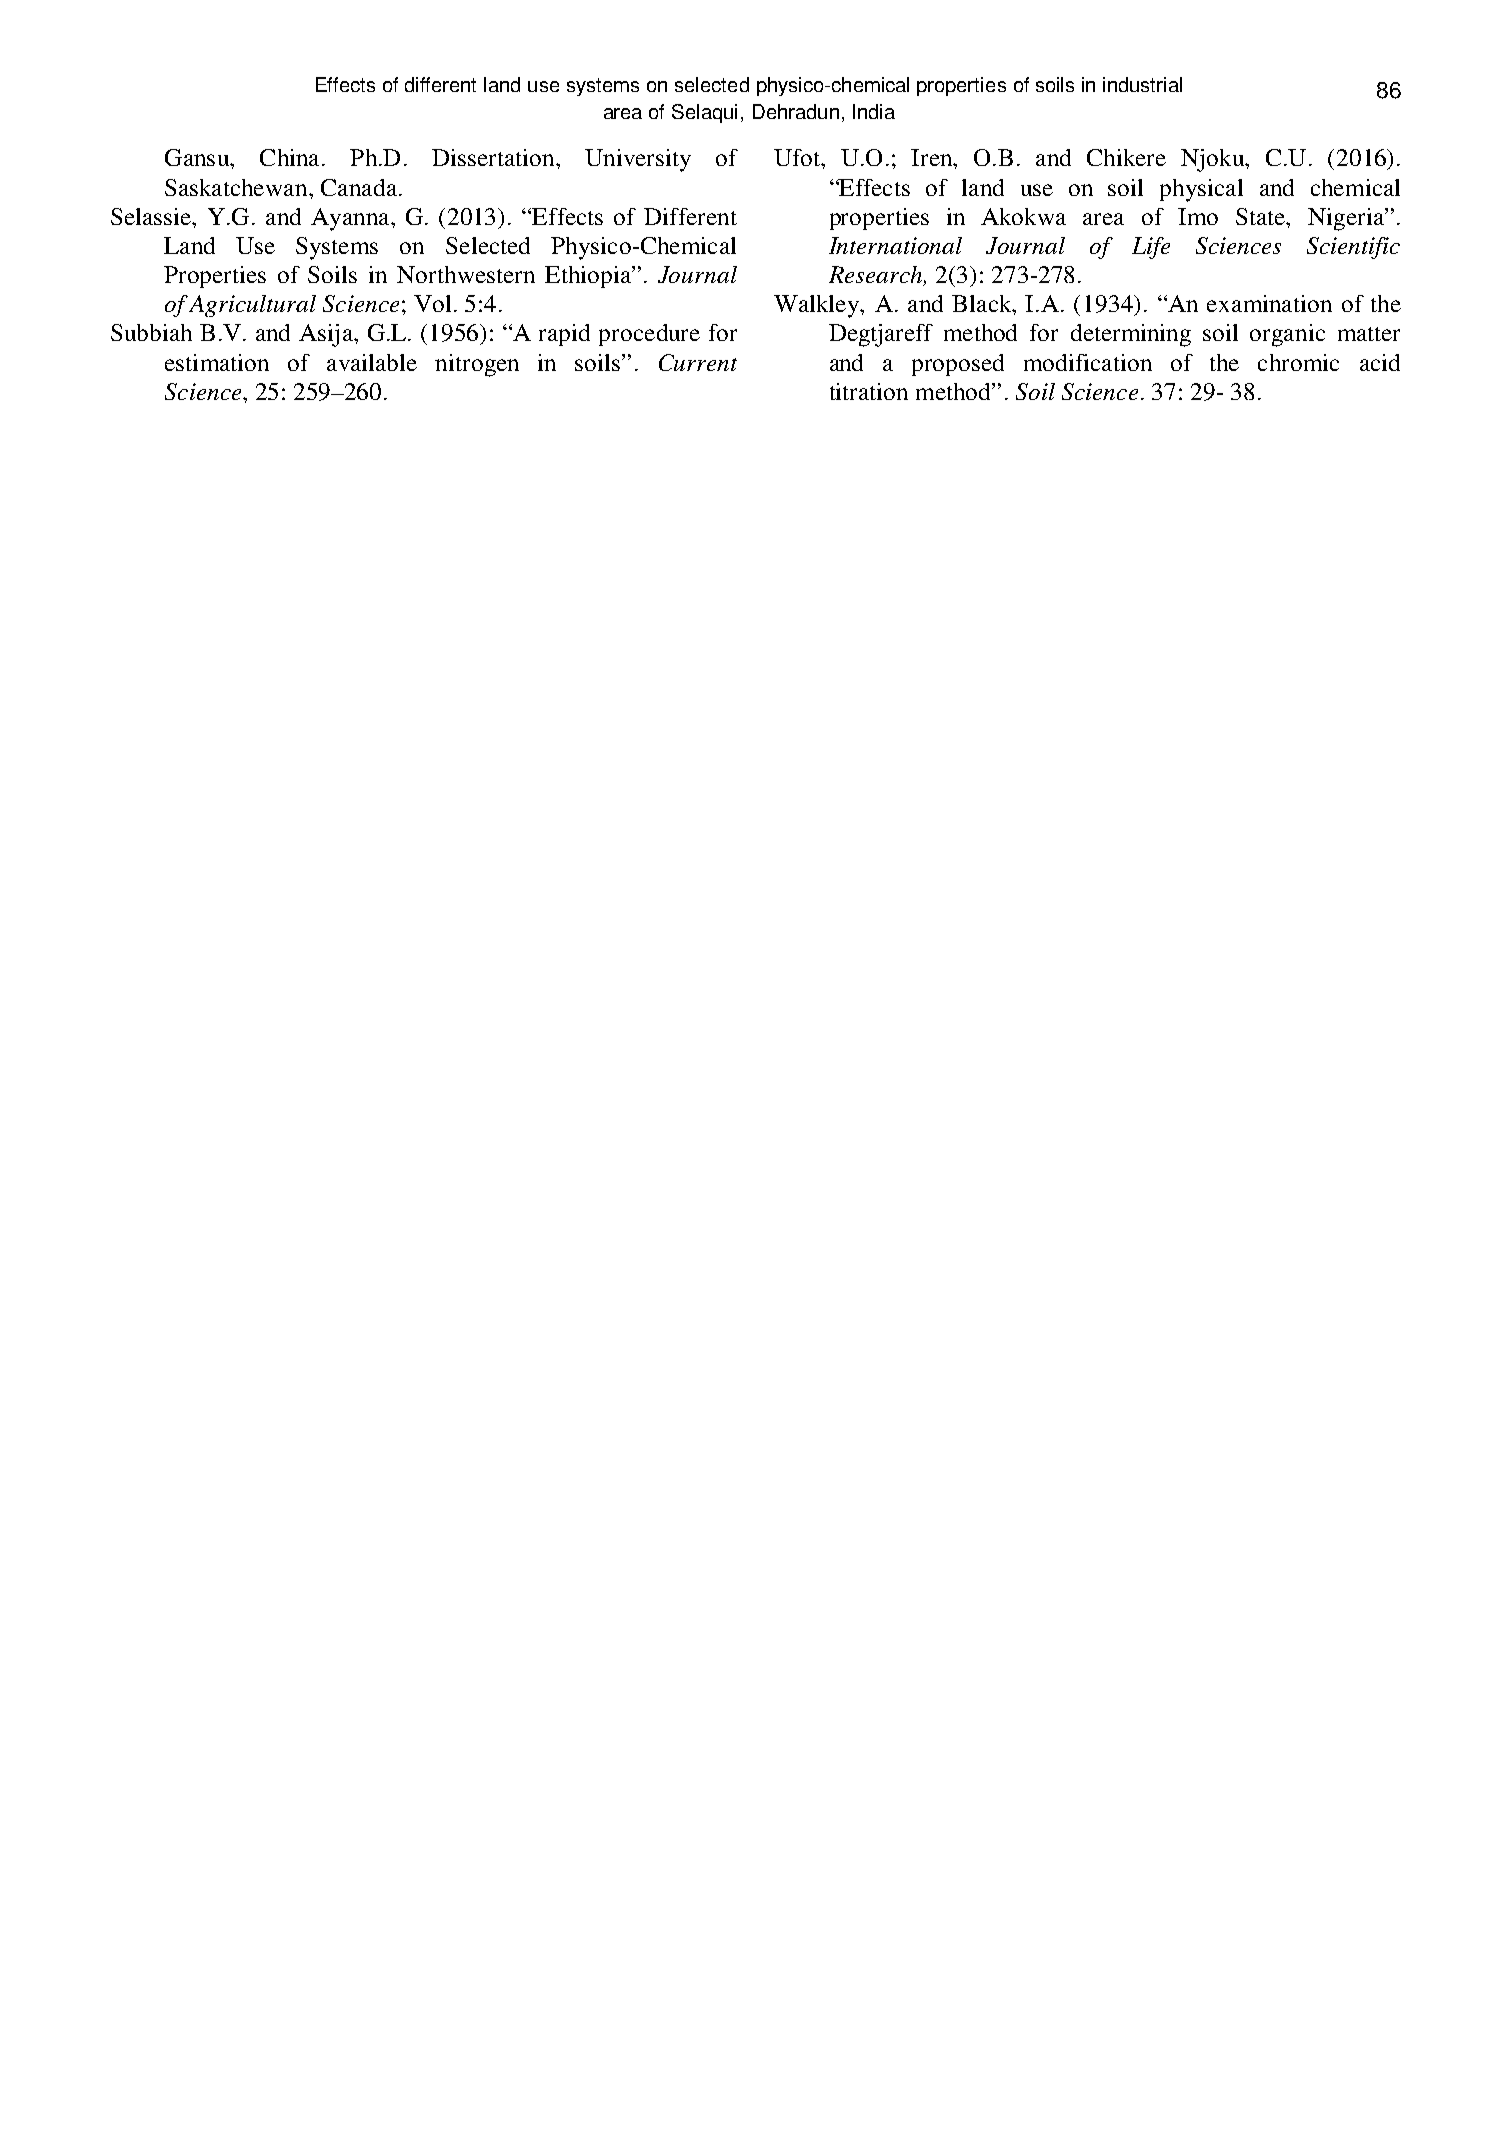  What do you see at coordinates (1201, 190) in the screenshot?
I see `physical` at bounding box center [1201, 190].
